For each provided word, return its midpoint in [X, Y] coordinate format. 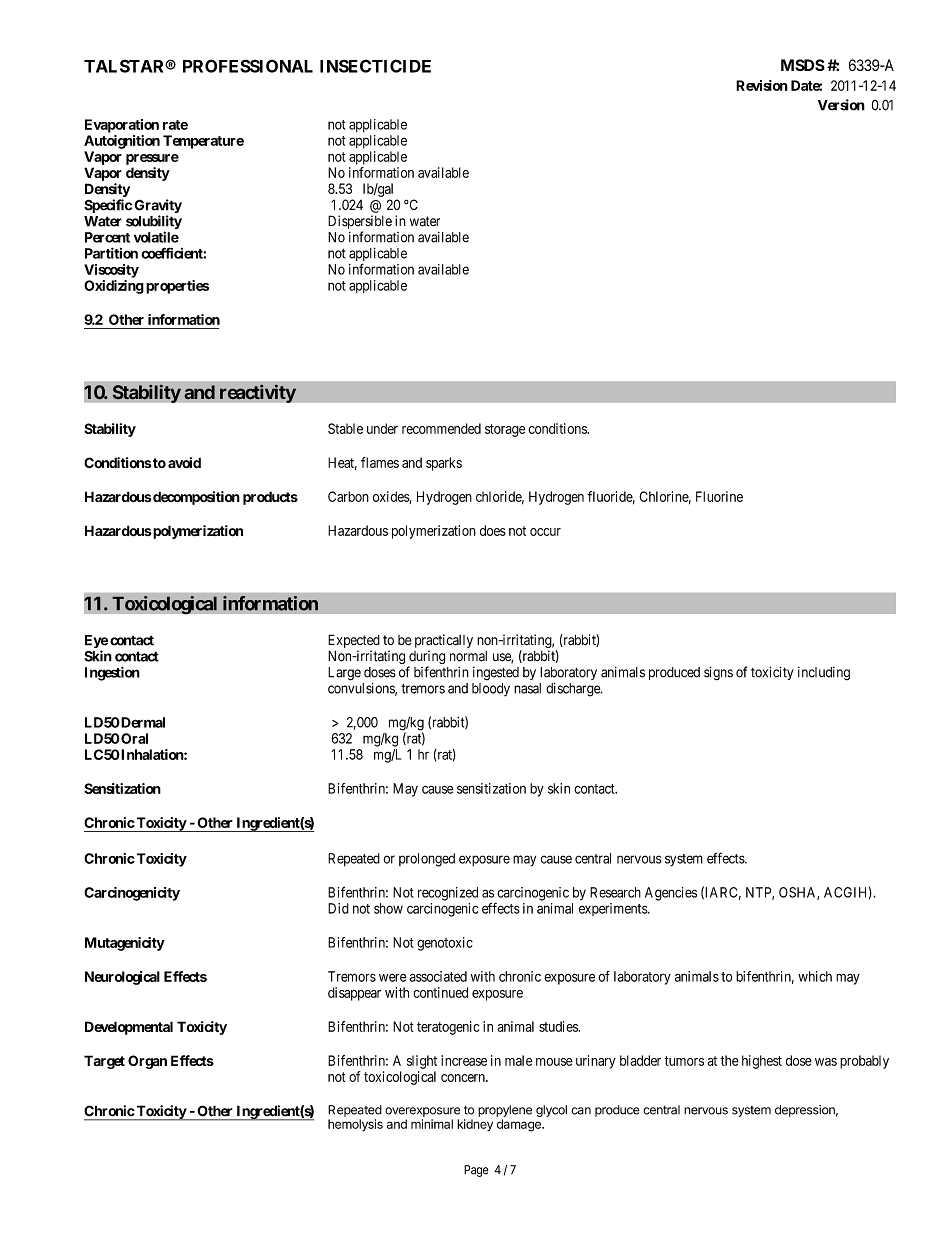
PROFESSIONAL [248, 66]
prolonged [427, 860]
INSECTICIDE [375, 66]
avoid [184, 462]
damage [520, 1125]
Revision [762, 85]
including [824, 674]
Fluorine [719, 496]
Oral [133, 738]
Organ [147, 1062]
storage [505, 430]
